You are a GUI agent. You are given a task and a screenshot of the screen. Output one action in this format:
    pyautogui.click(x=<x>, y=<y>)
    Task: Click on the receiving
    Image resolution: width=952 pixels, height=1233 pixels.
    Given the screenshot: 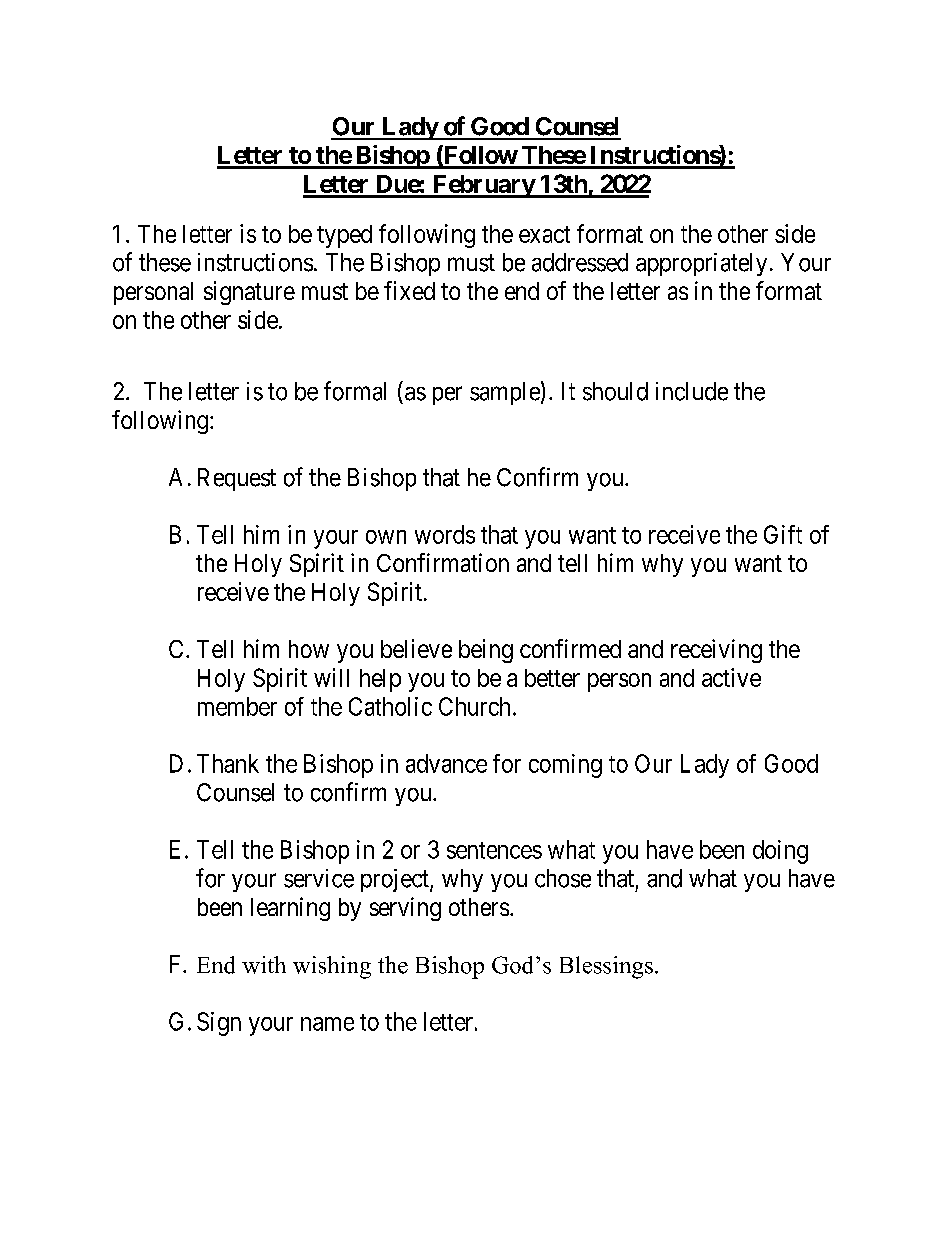 What is the action you would take?
    pyautogui.click(x=716, y=651)
